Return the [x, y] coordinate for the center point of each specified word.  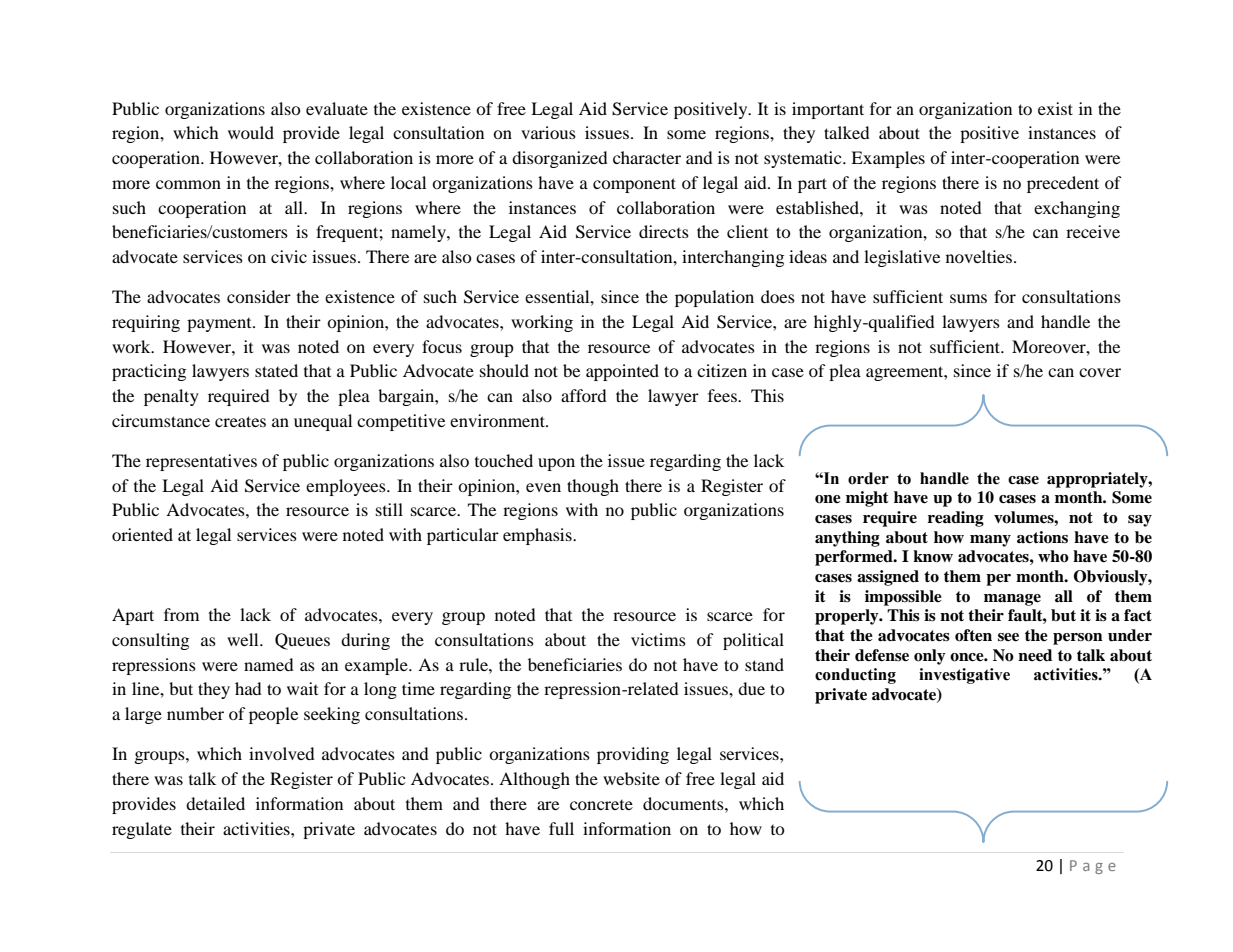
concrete [601, 805]
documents [684, 803]
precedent [1063, 184]
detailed [215, 803]
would [251, 132]
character [647, 157]
